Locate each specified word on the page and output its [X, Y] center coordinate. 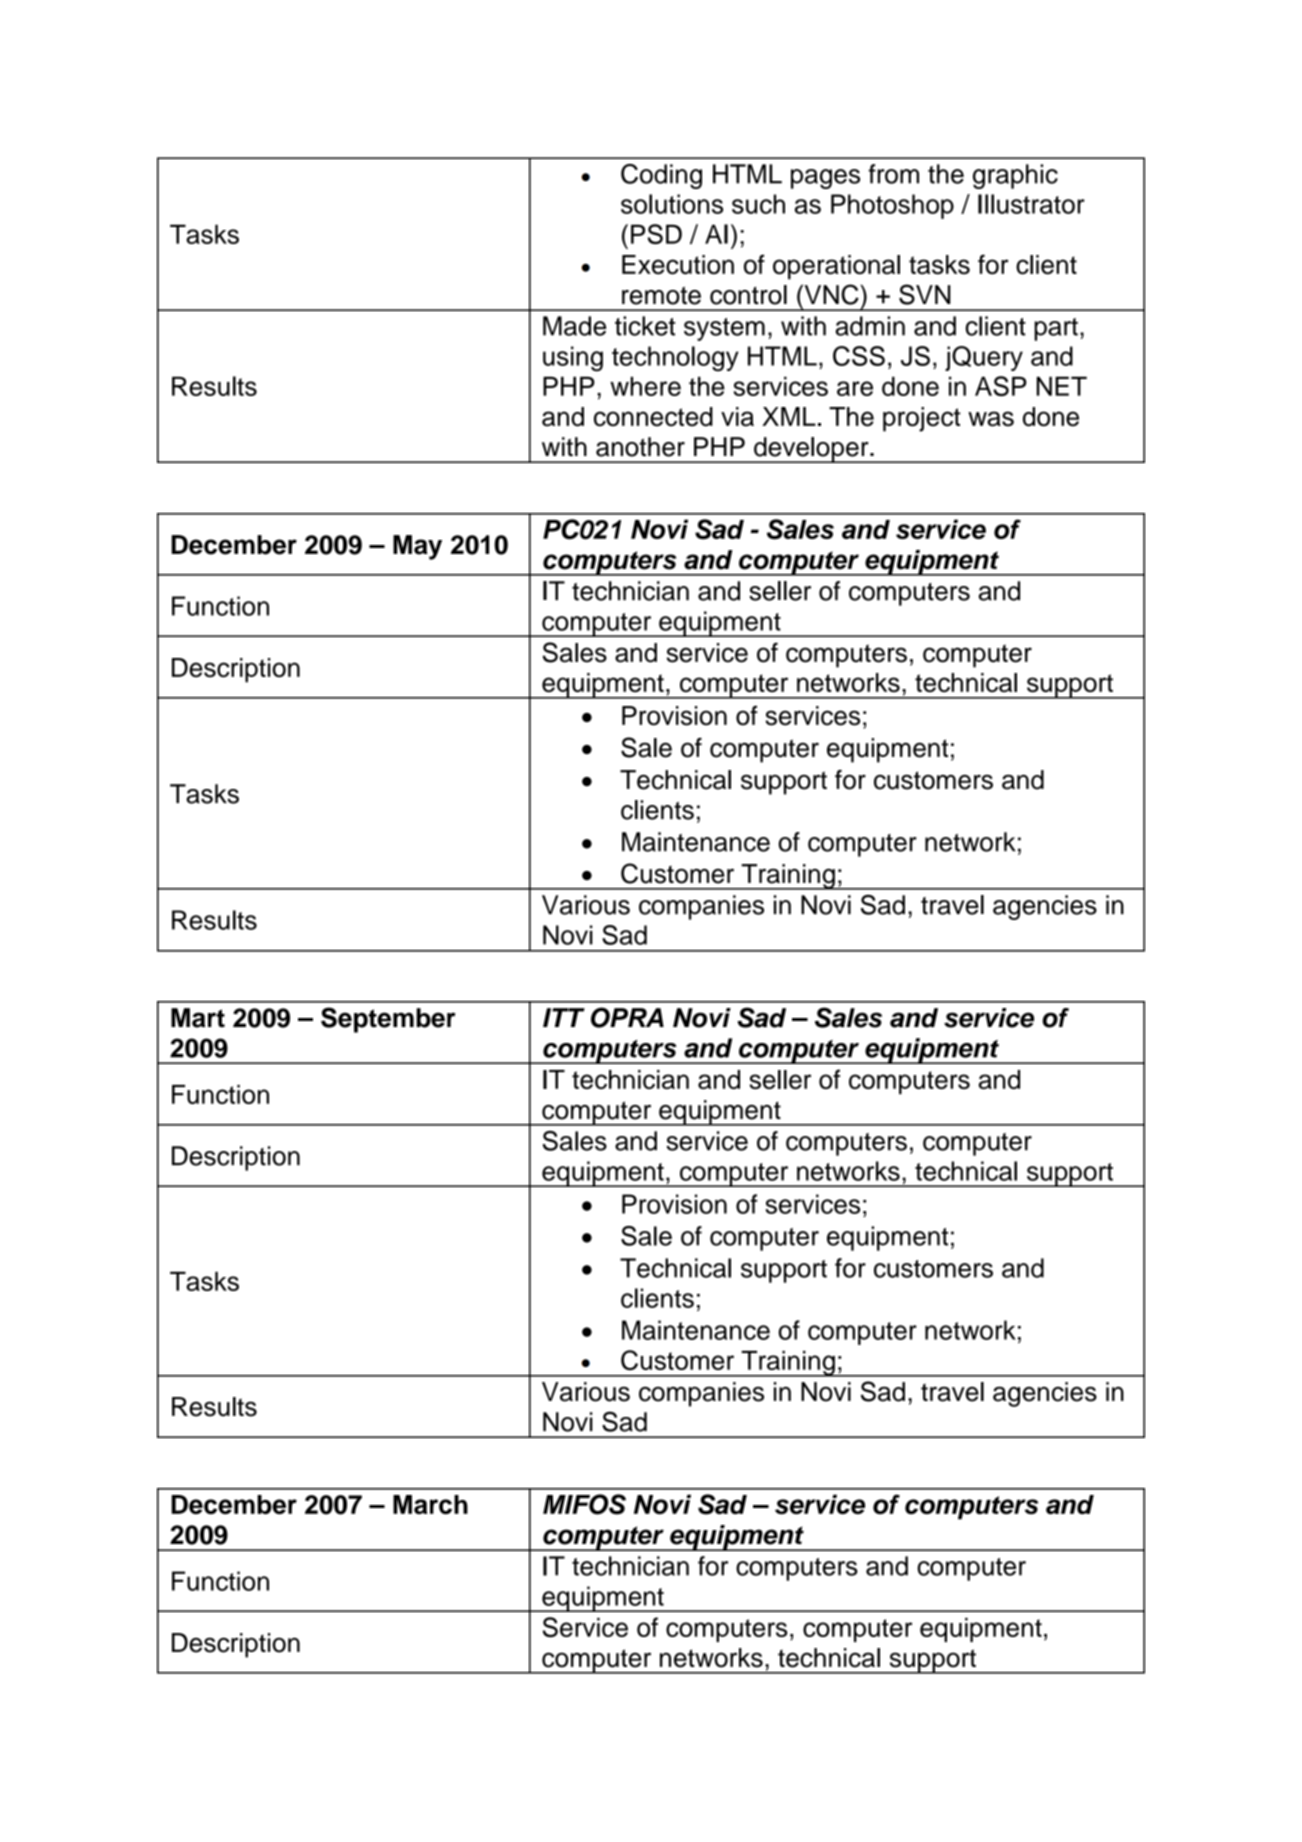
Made [574, 326]
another [640, 447]
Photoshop [892, 206]
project [922, 419]
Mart [198, 1018]
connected [653, 417]
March [430, 1504]
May [417, 547]
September [388, 1020]
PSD [656, 234]
